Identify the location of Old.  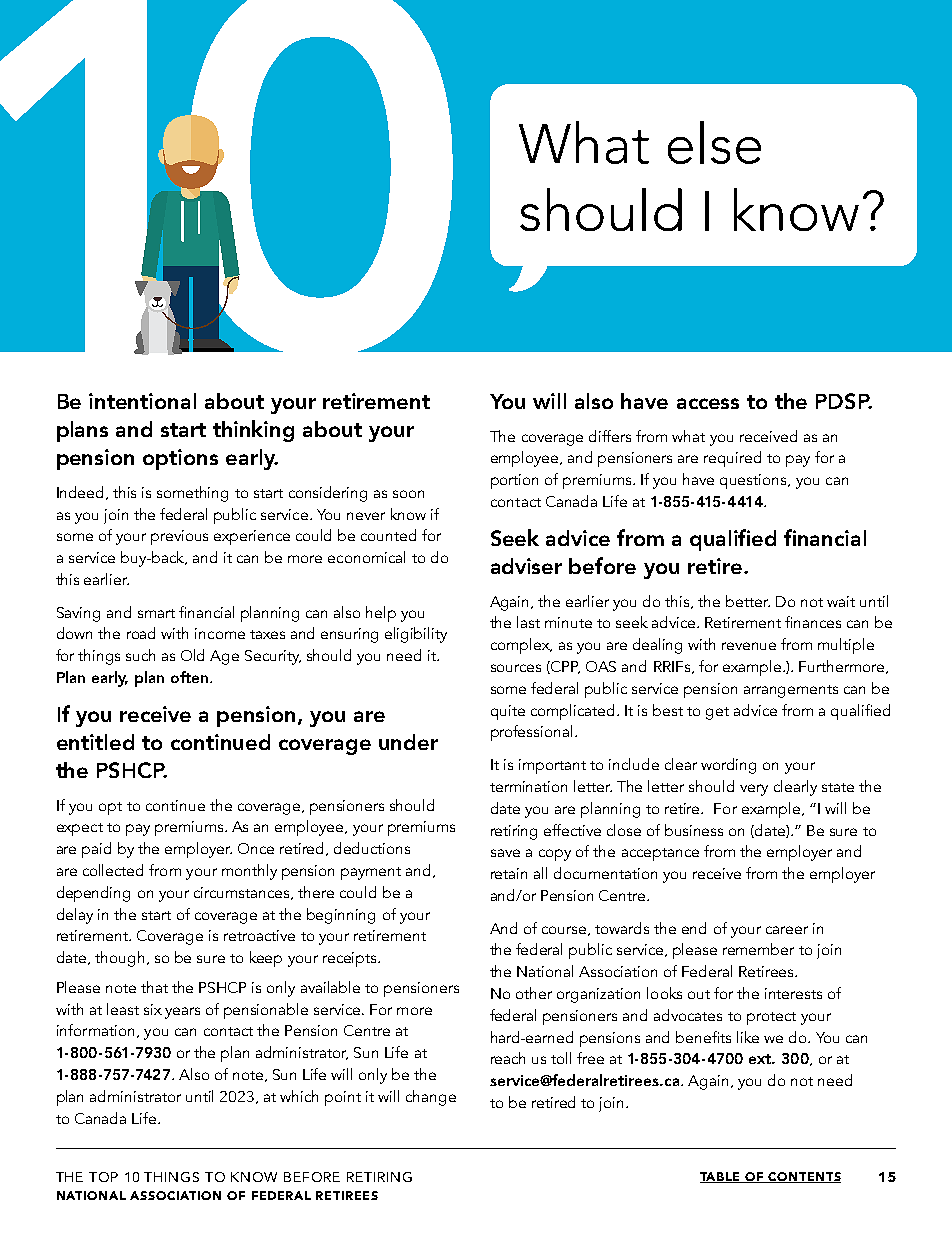
(192, 655).
